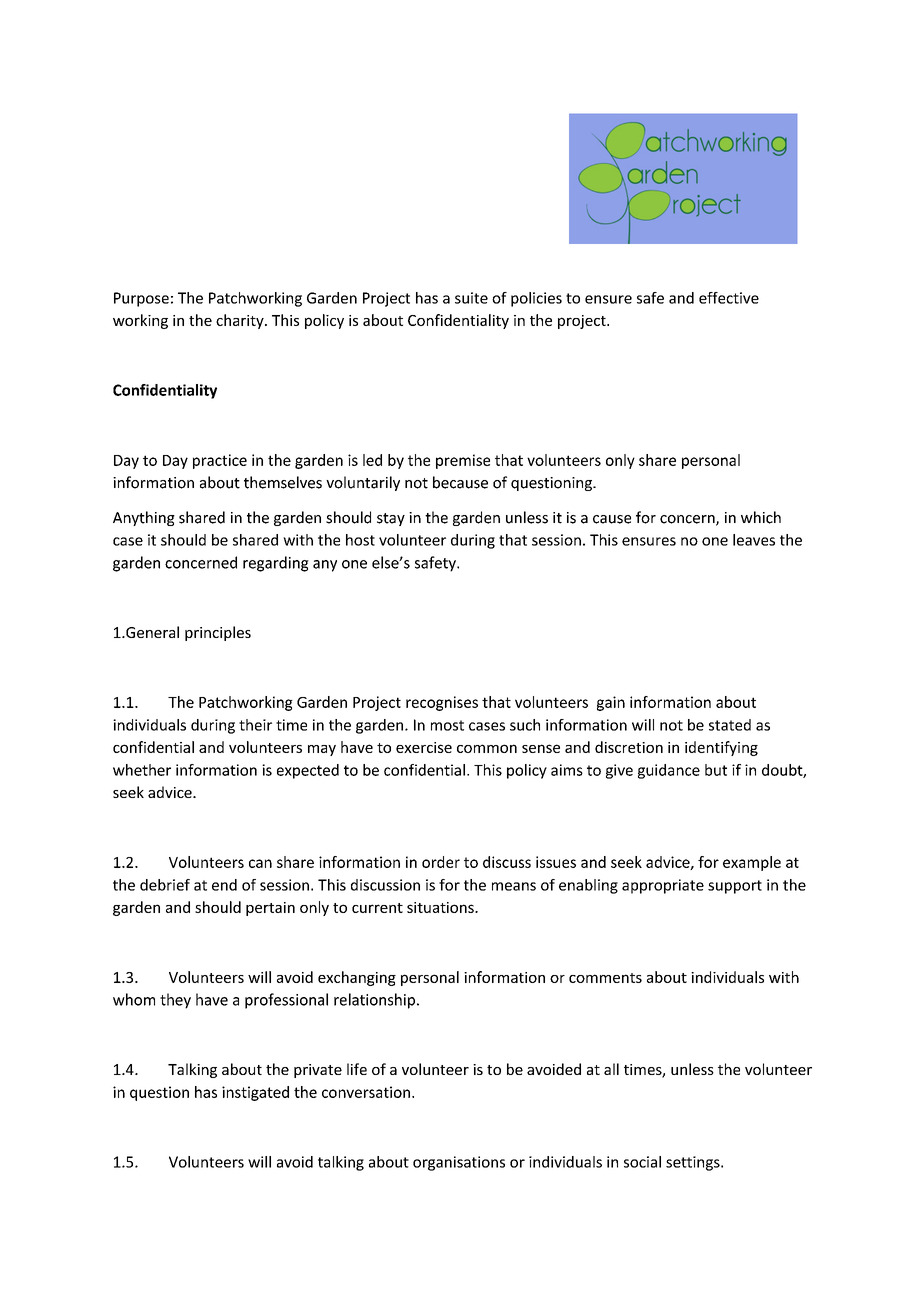  What do you see at coordinates (255, 1093) in the screenshot?
I see `instigated` at bounding box center [255, 1093].
